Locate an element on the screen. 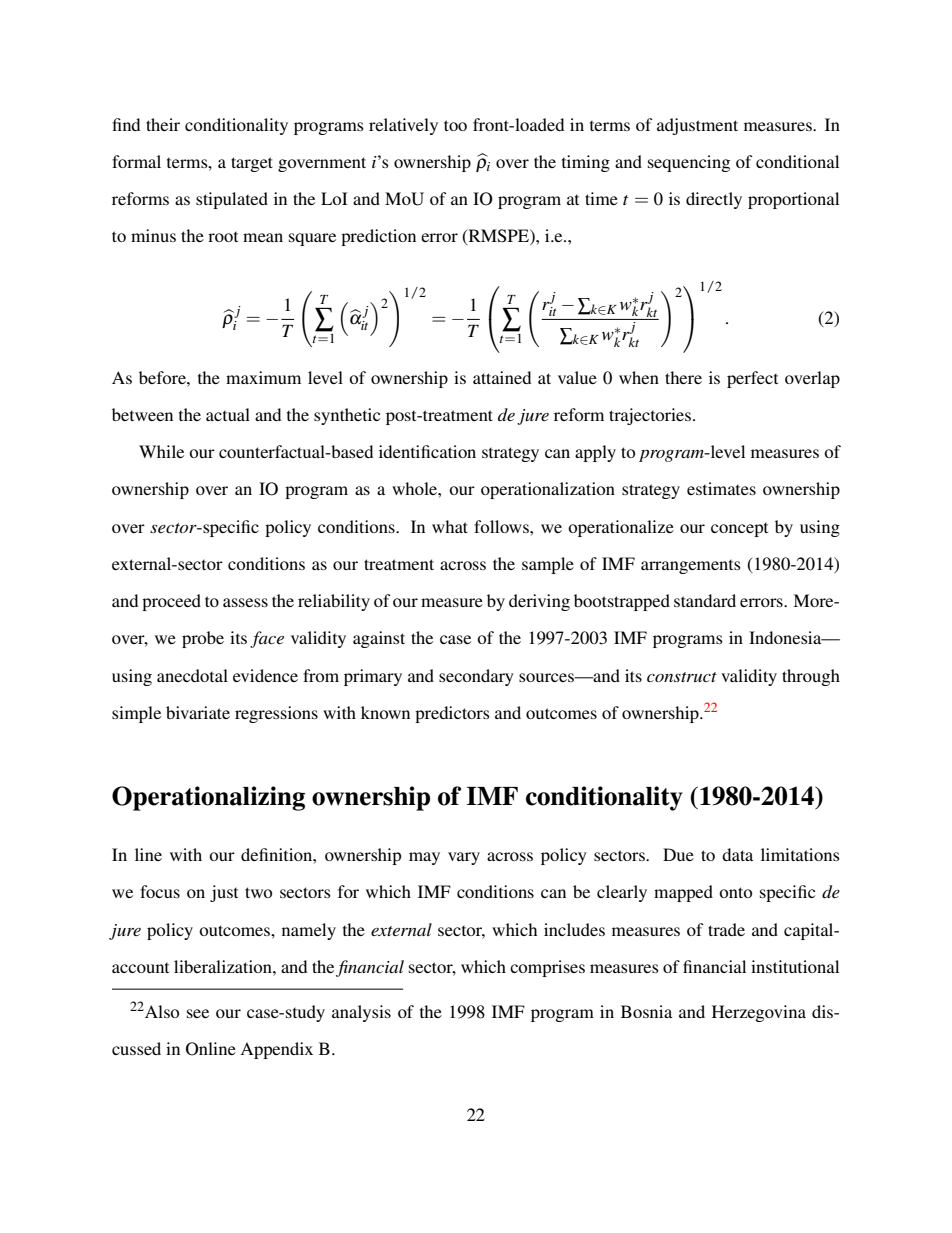  construct is located at coordinates (682, 677).
